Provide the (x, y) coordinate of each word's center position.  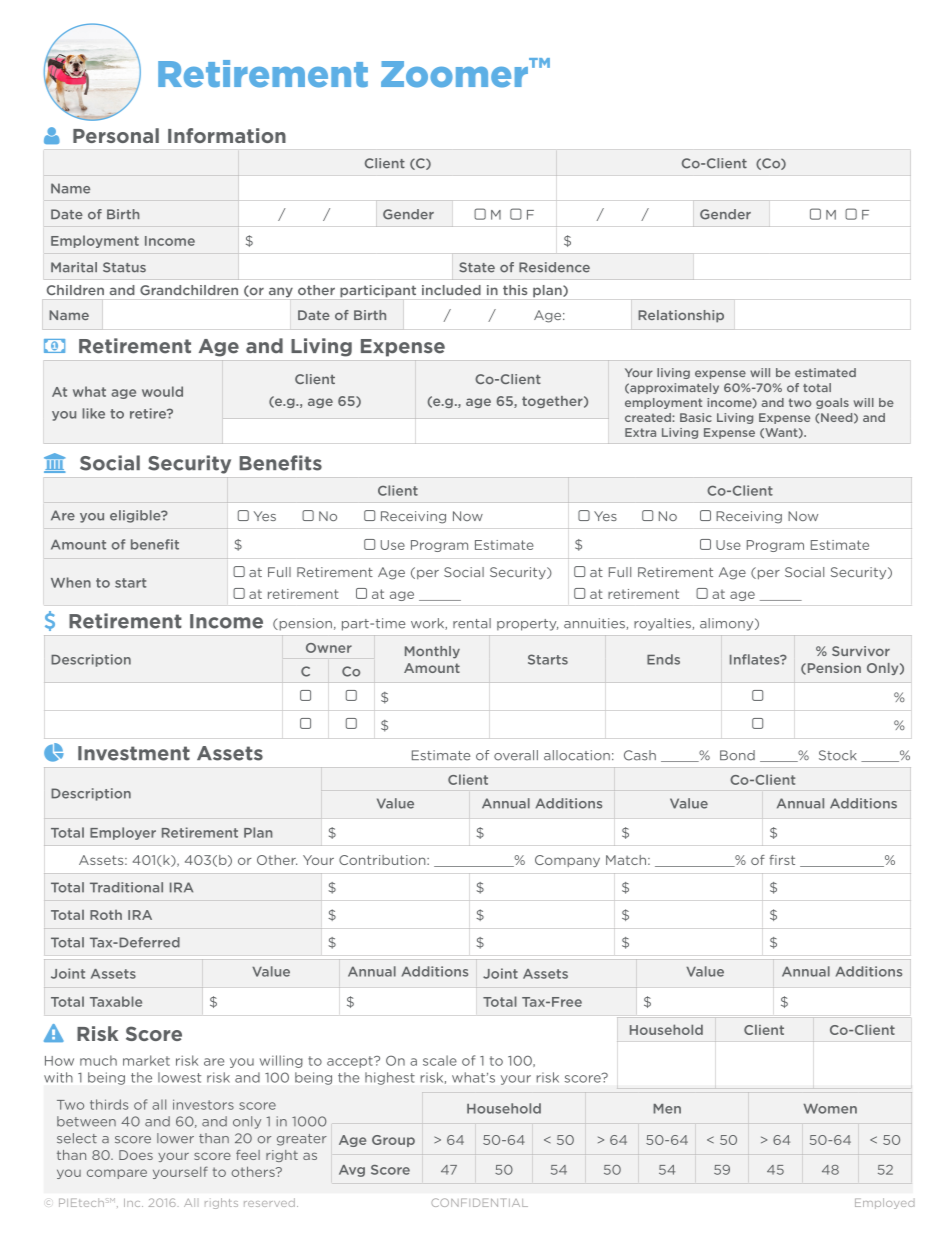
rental (472, 623)
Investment (134, 753)
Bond (737, 755)
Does (136, 1155)
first (782, 860)
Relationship (681, 316)
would (162, 391)
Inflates (756, 659)
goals (832, 403)
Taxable (116, 1001)
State (477, 267)
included (451, 290)
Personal (116, 135)
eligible (136, 516)
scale (440, 1060)
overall (516, 755)
